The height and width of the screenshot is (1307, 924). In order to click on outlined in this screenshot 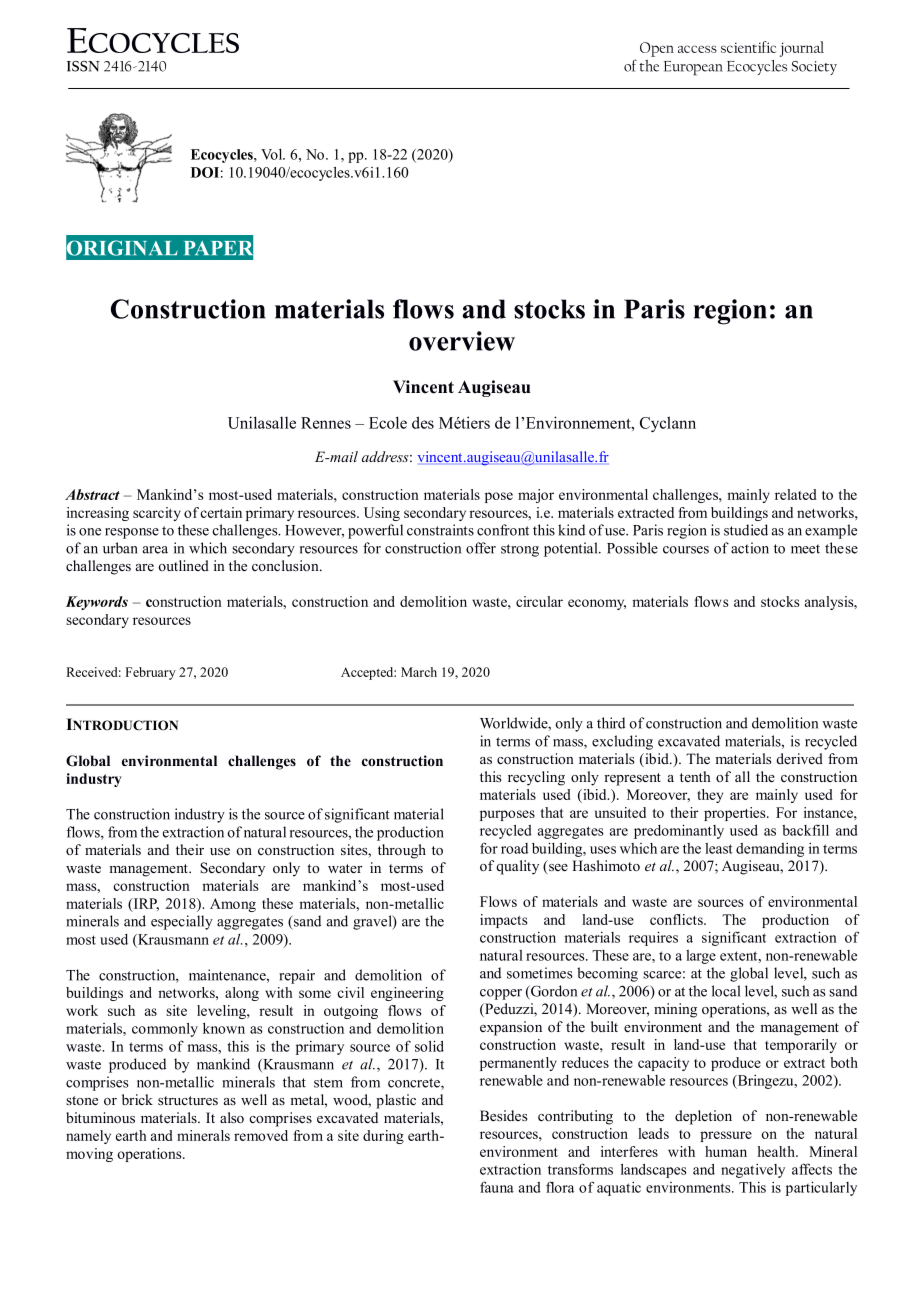, I will do `click(183, 565)`.
